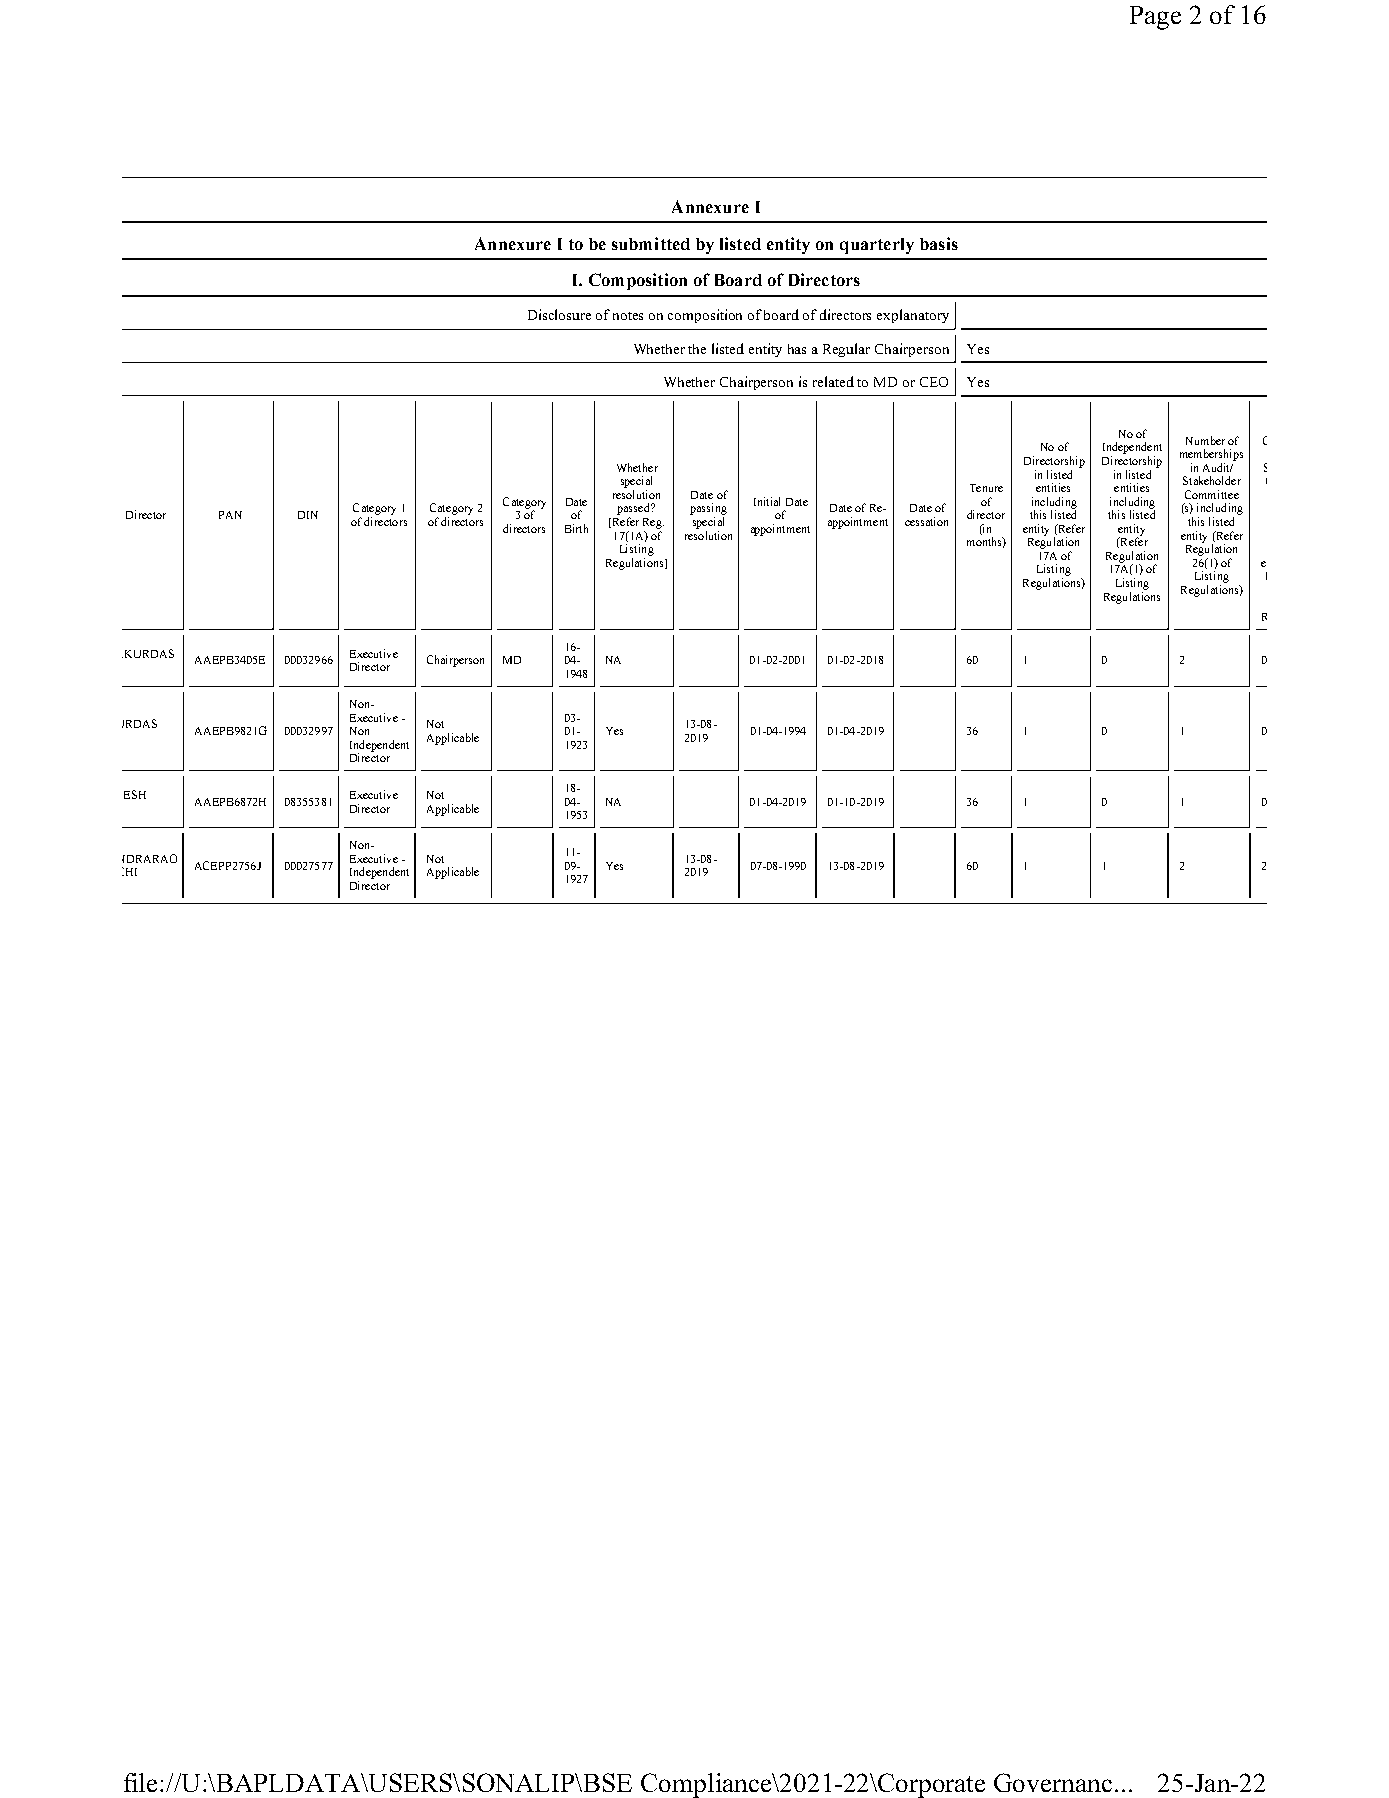 The width and height of the screenshot is (1389, 1798). Describe the element at coordinates (986, 488) in the screenshot. I see `Tenure` at that location.
